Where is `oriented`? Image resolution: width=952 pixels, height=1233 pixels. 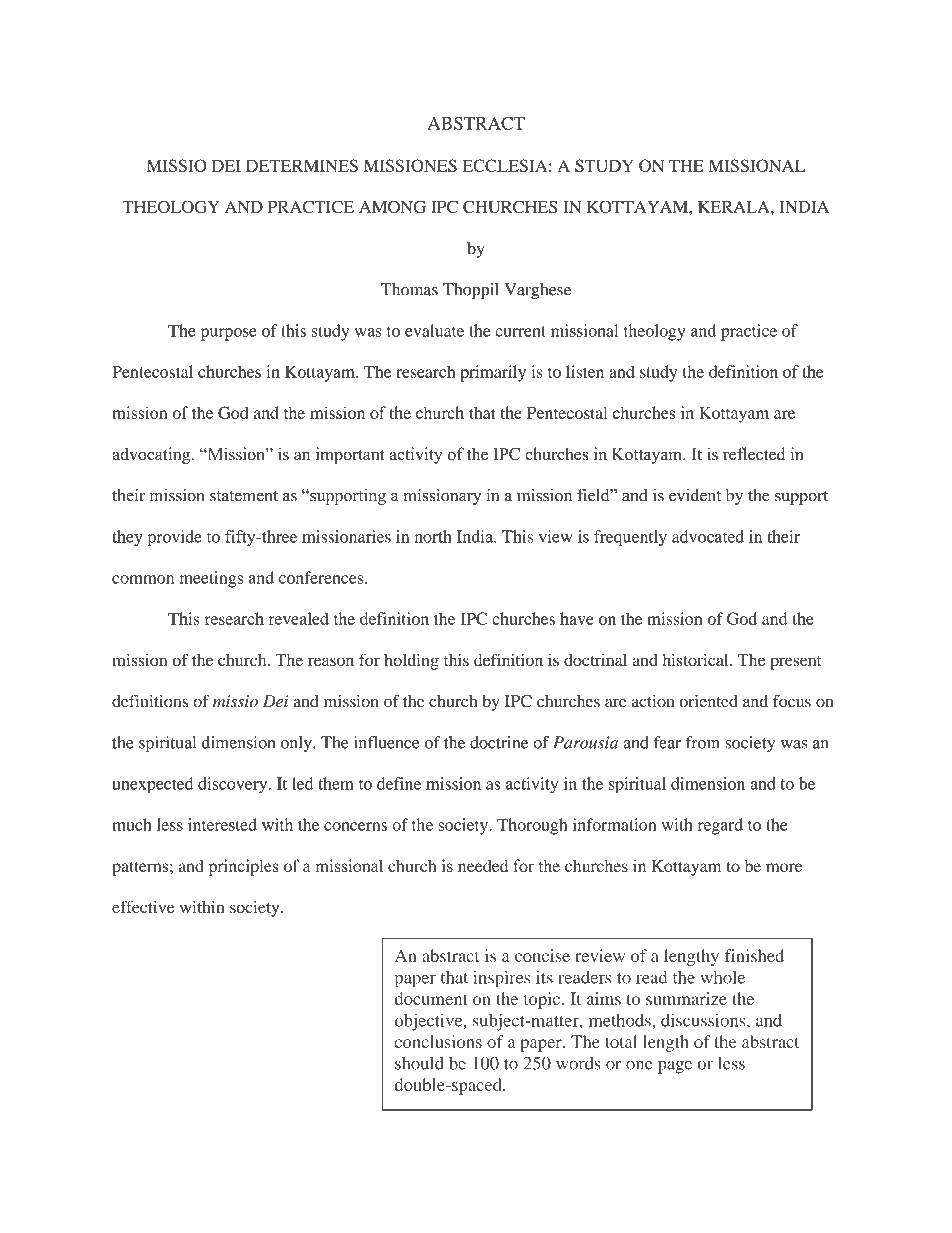
oriented is located at coordinates (708, 701).
